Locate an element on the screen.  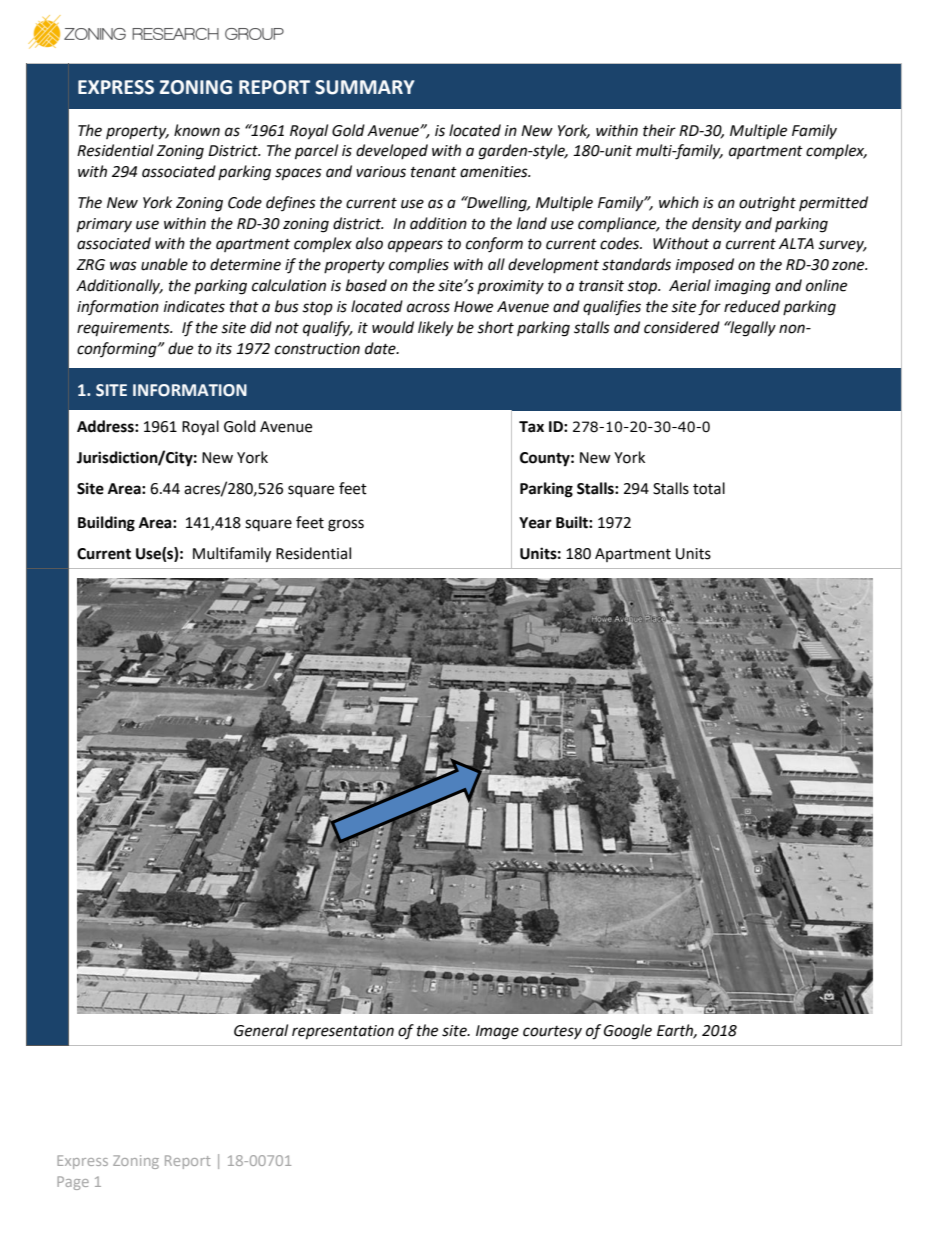
Page is located at coordinates (73, 1183).
